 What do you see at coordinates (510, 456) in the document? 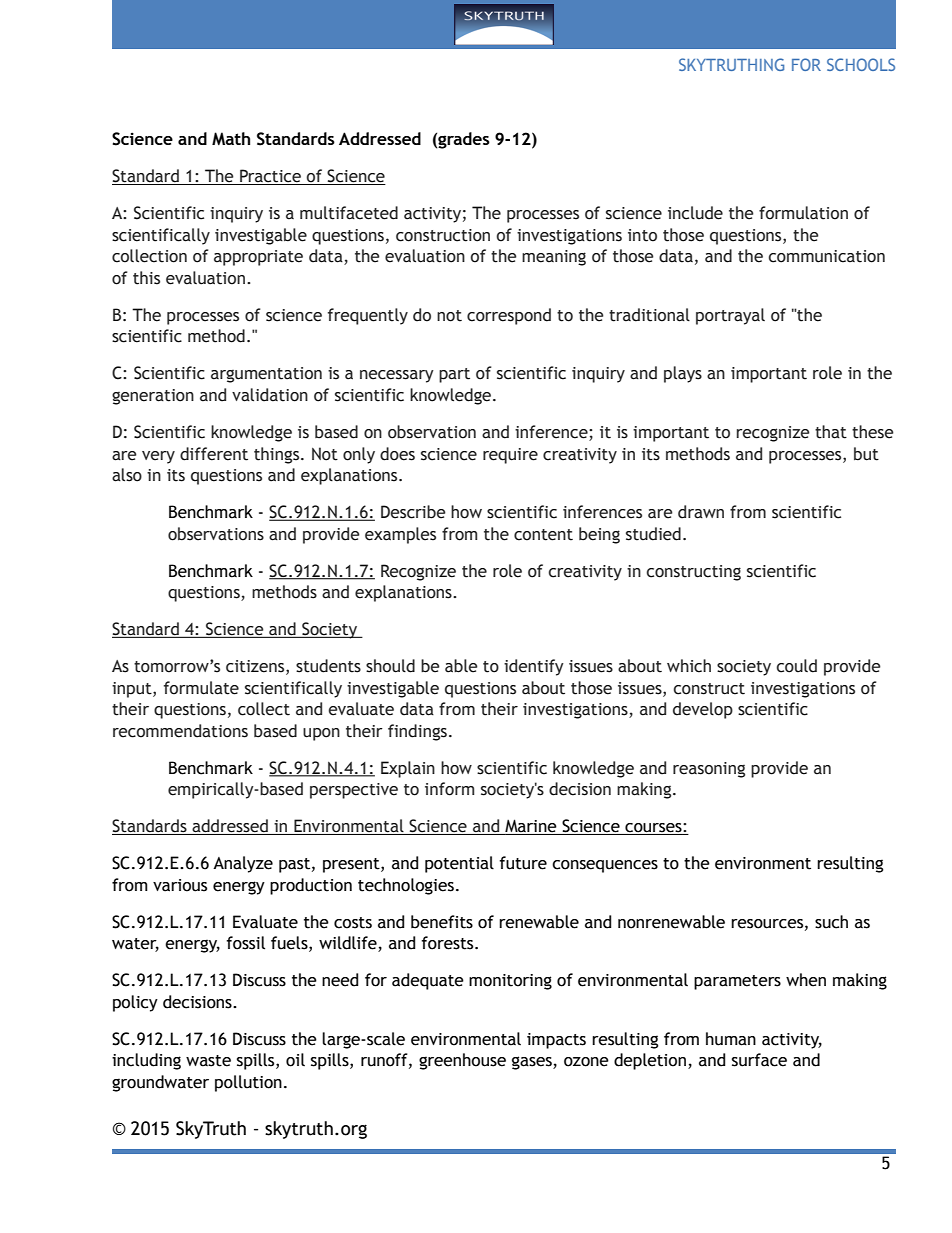
I see `require` at bounding box center [510, 456].
